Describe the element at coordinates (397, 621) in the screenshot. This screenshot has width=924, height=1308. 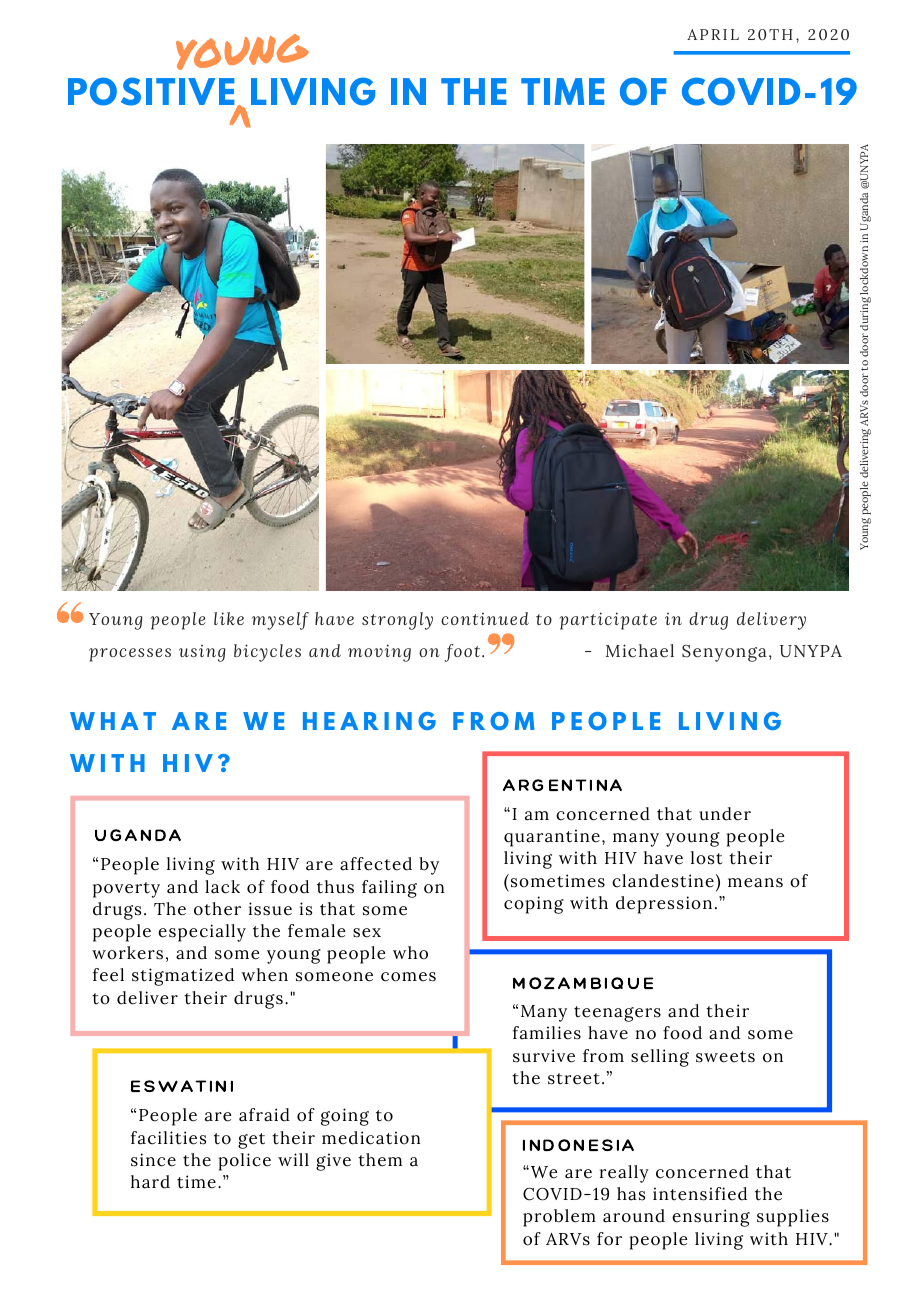
I see `strongly` at that location.
